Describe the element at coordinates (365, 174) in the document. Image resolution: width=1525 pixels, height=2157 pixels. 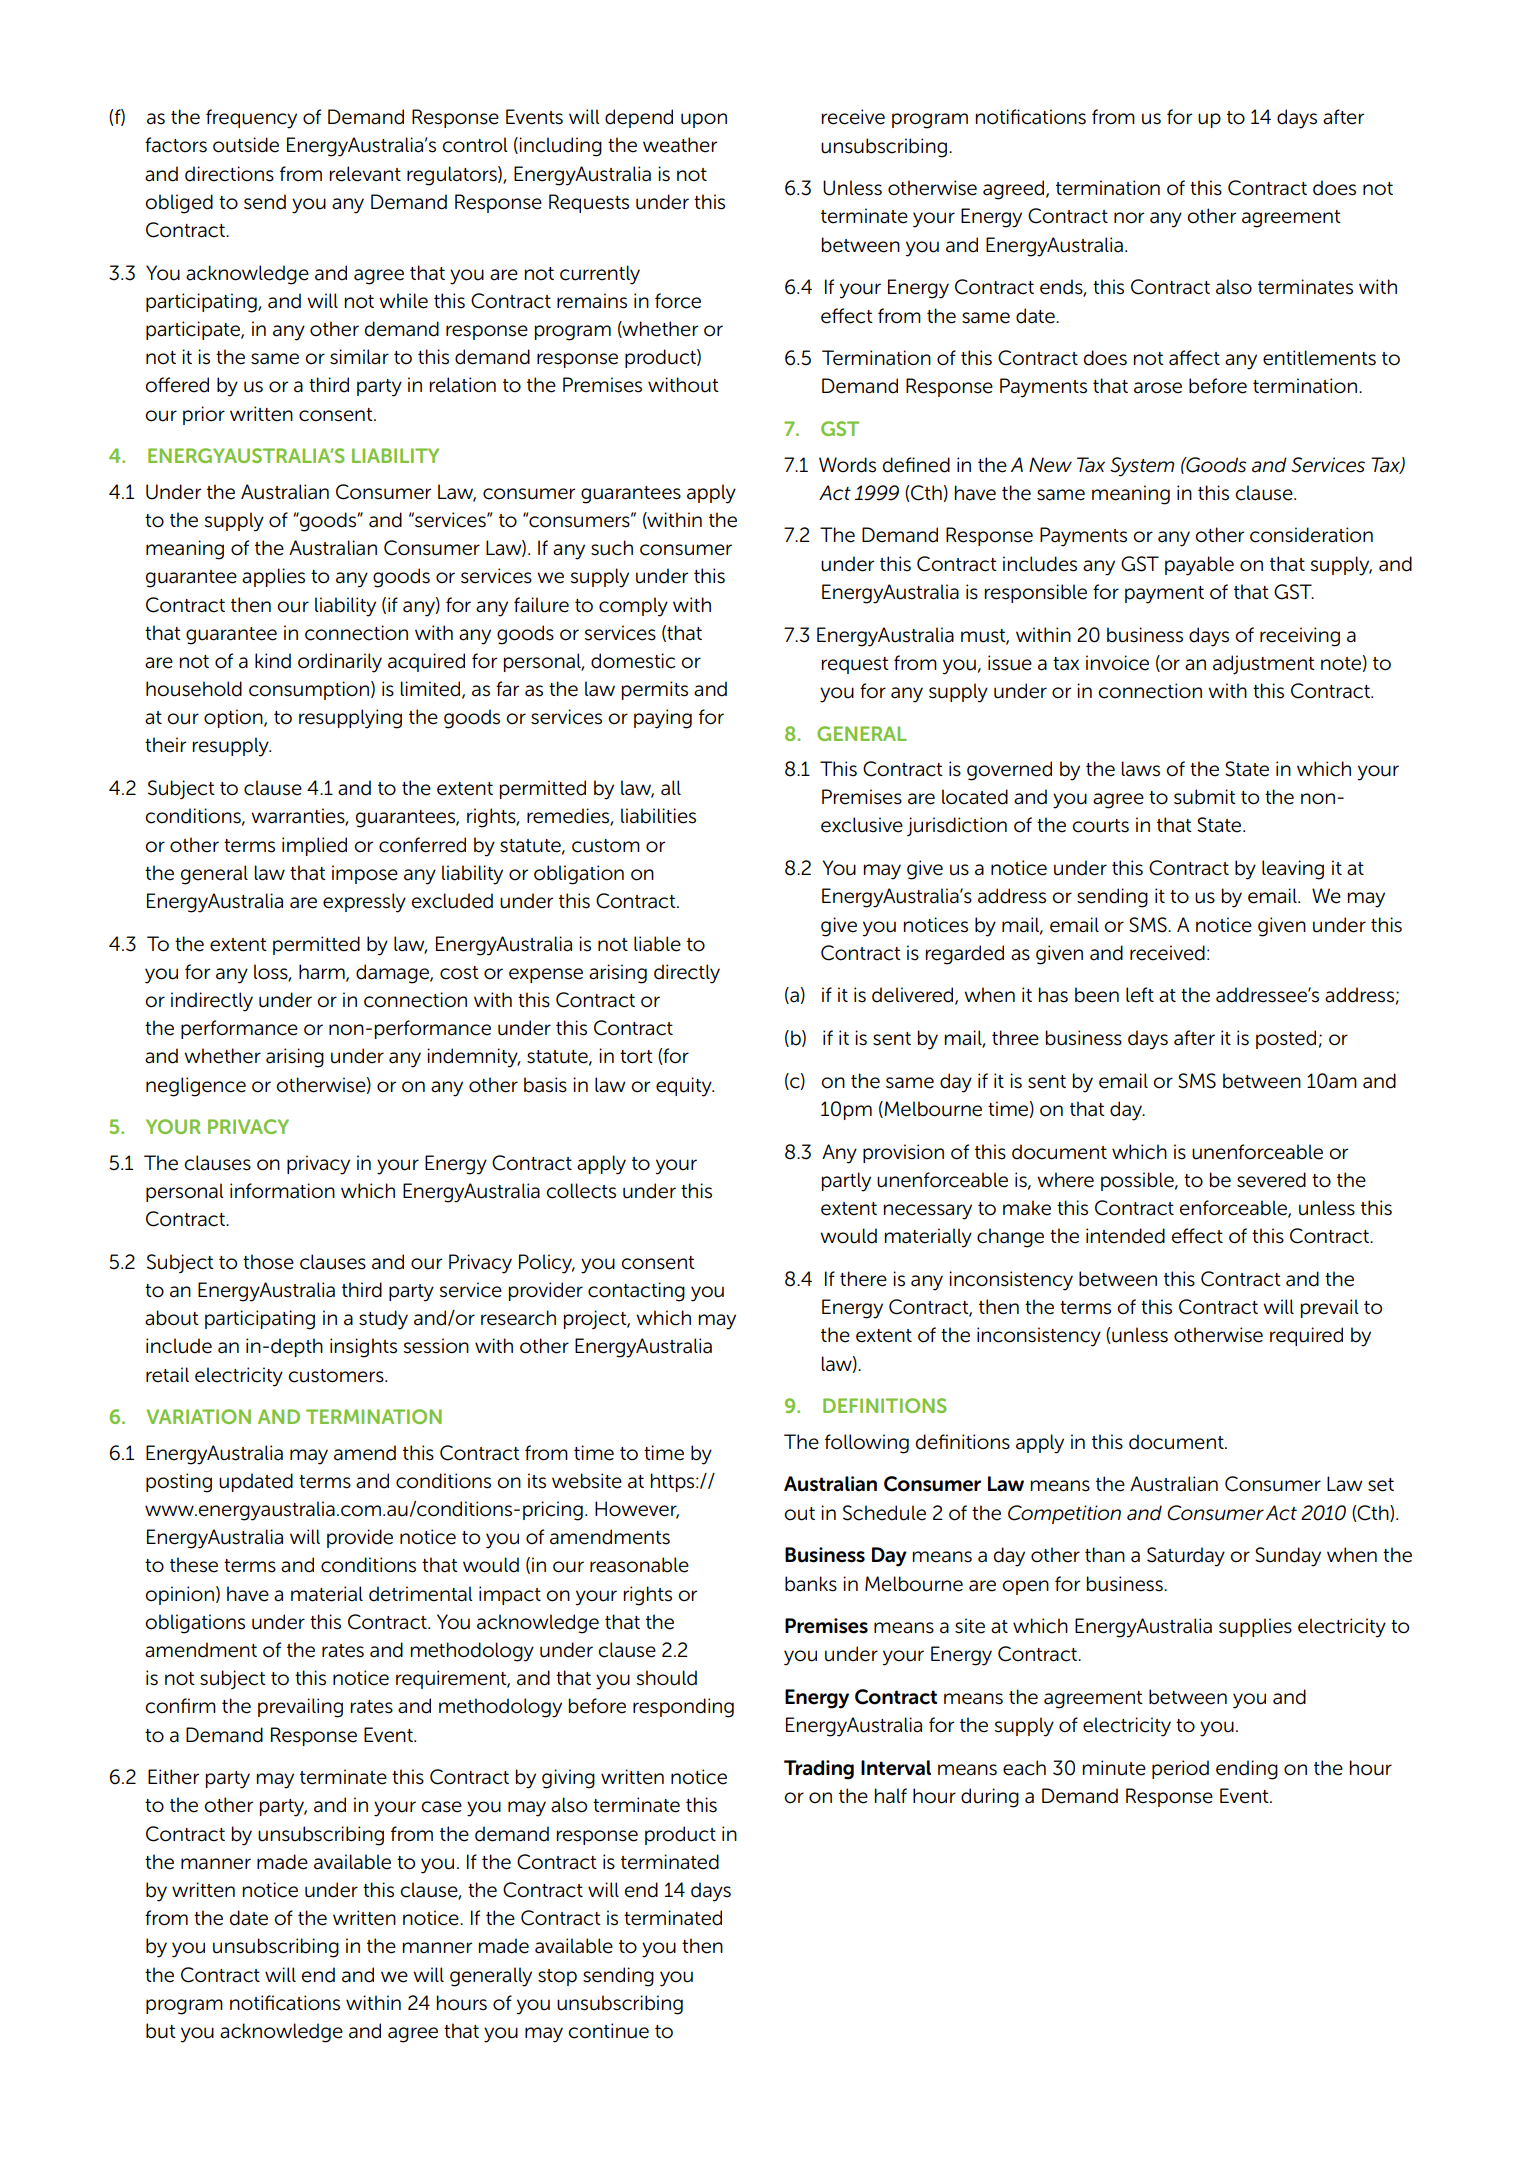
I see `relevant` at that location.
